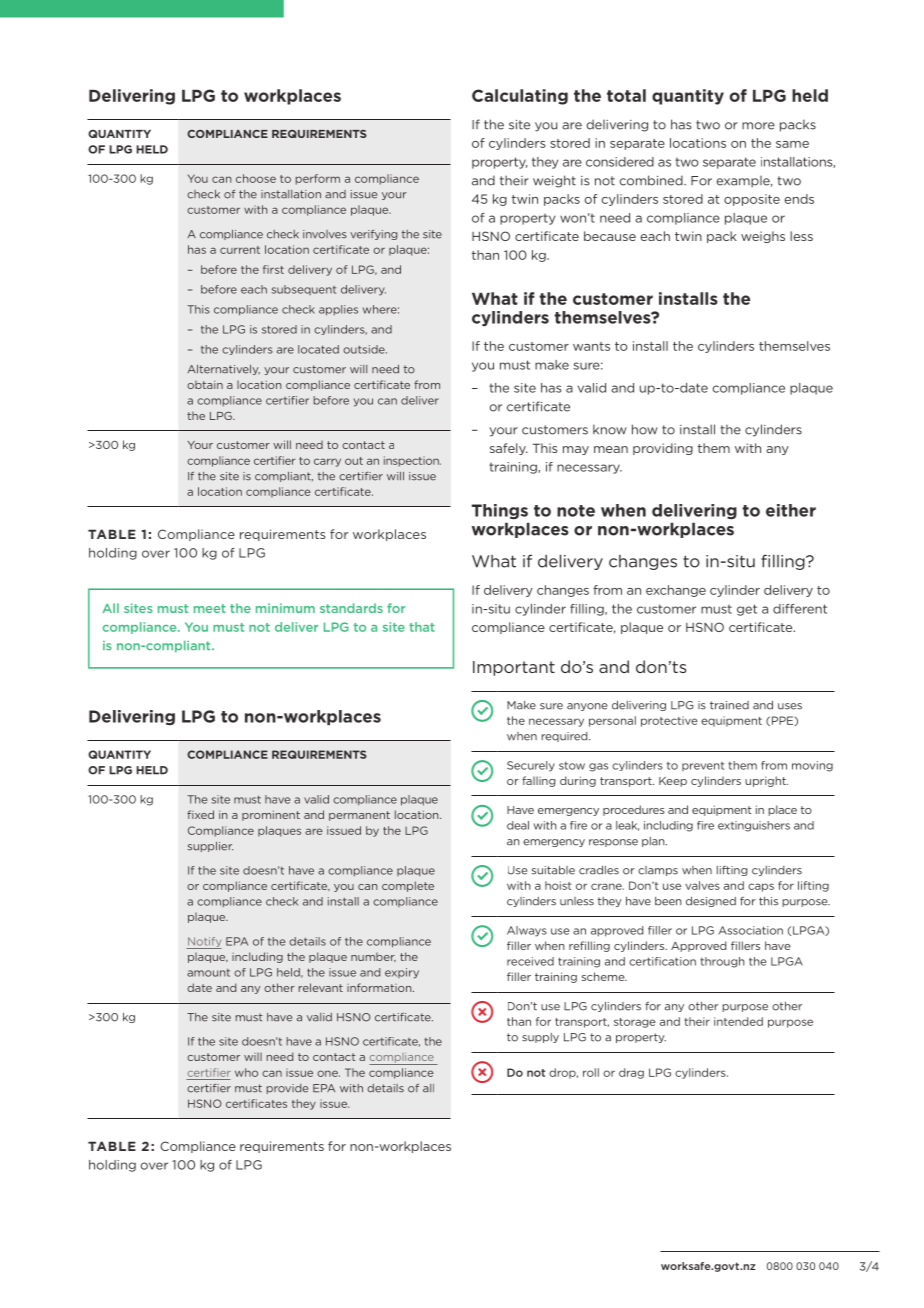  I want to click on prominent, so click(271, 815).
